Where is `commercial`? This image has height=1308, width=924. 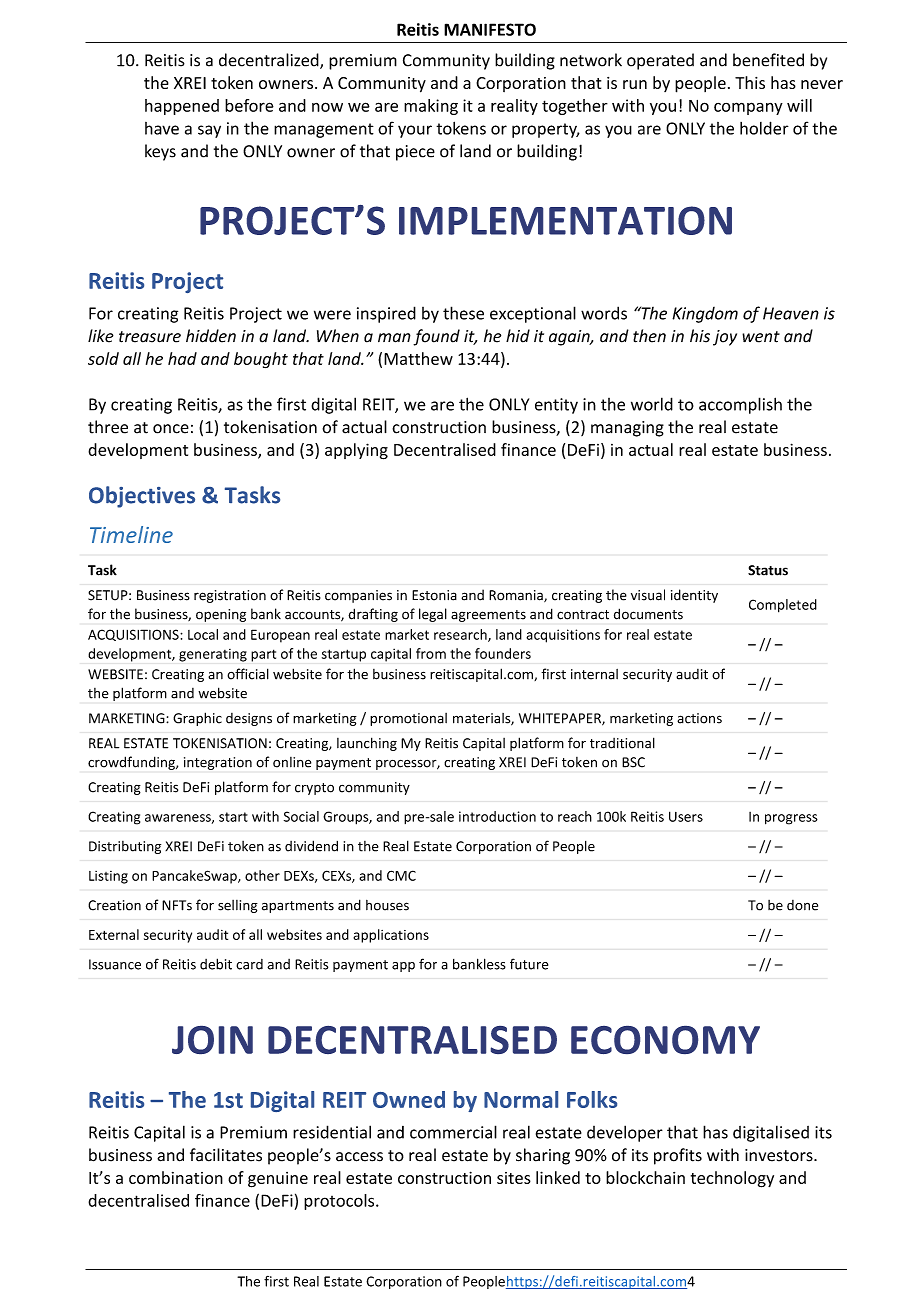
commercial is located at coordinates (453, 1132).
